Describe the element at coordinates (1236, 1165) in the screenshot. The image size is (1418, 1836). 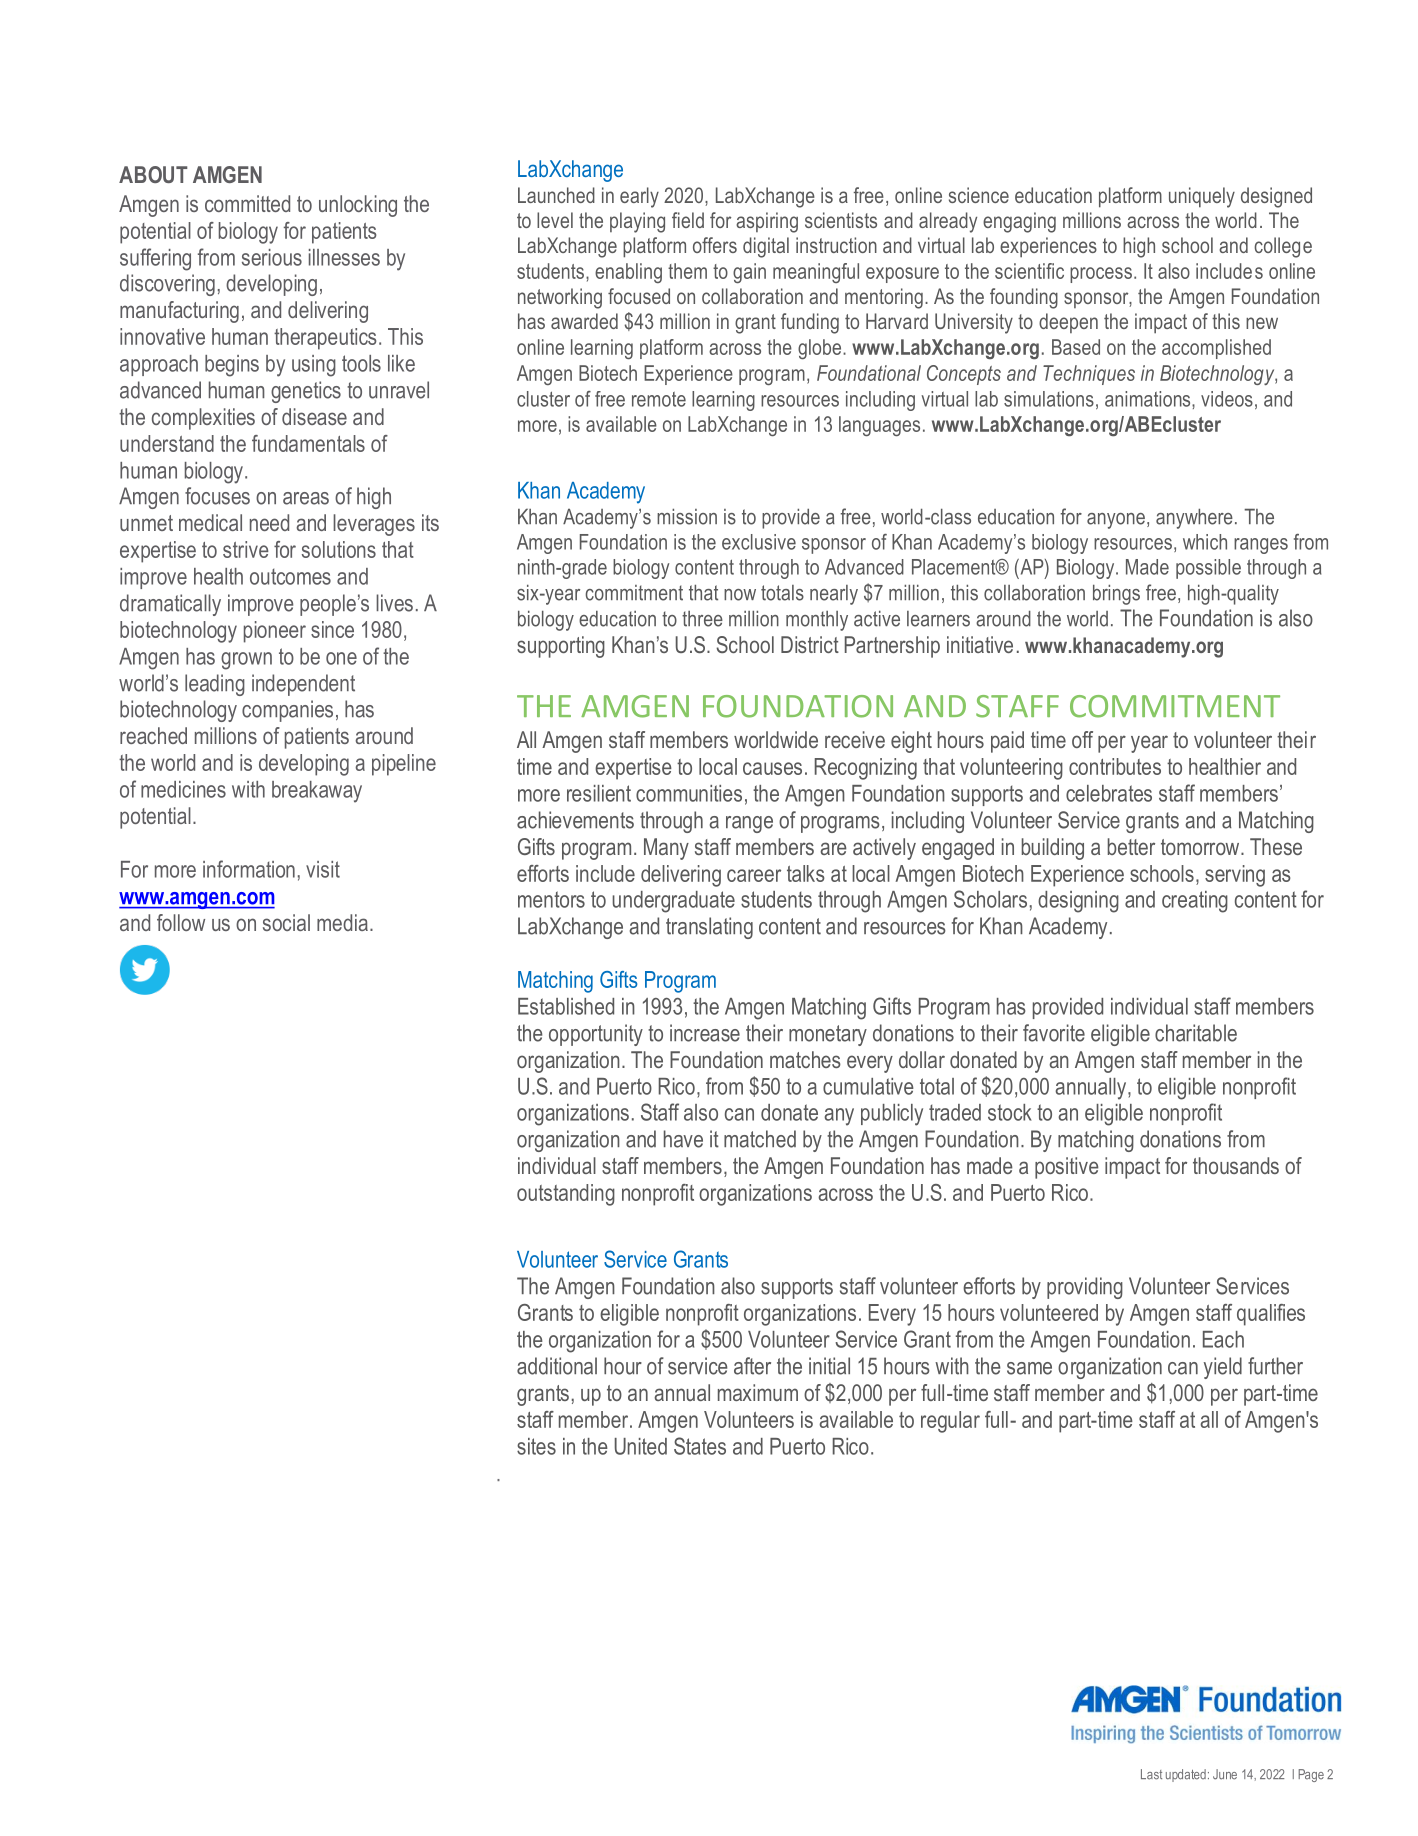
I see `thousands` at that location.
